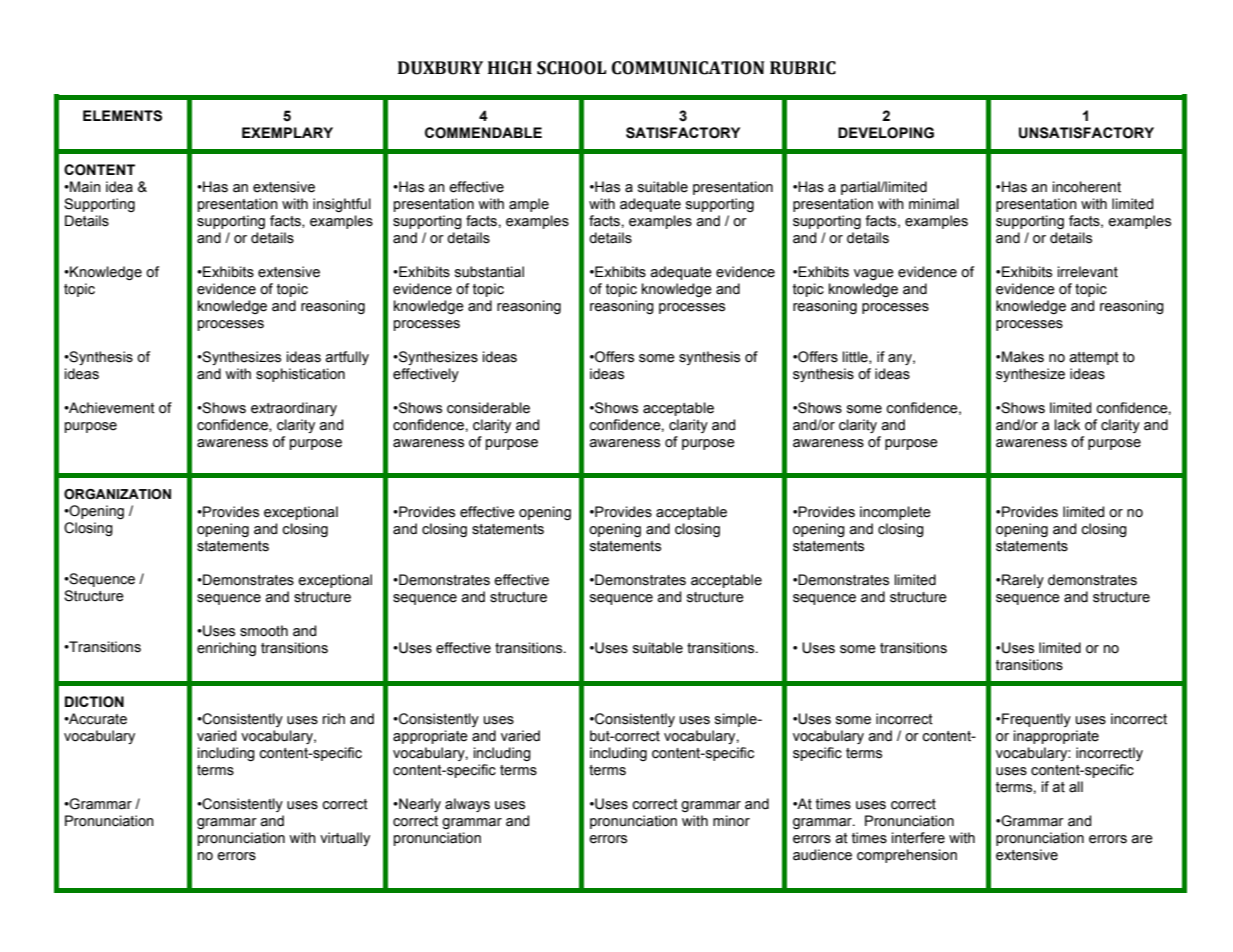  Describe the element at coordinates (483, 133) in the page. I see `COMMENDABLE` at that location.
